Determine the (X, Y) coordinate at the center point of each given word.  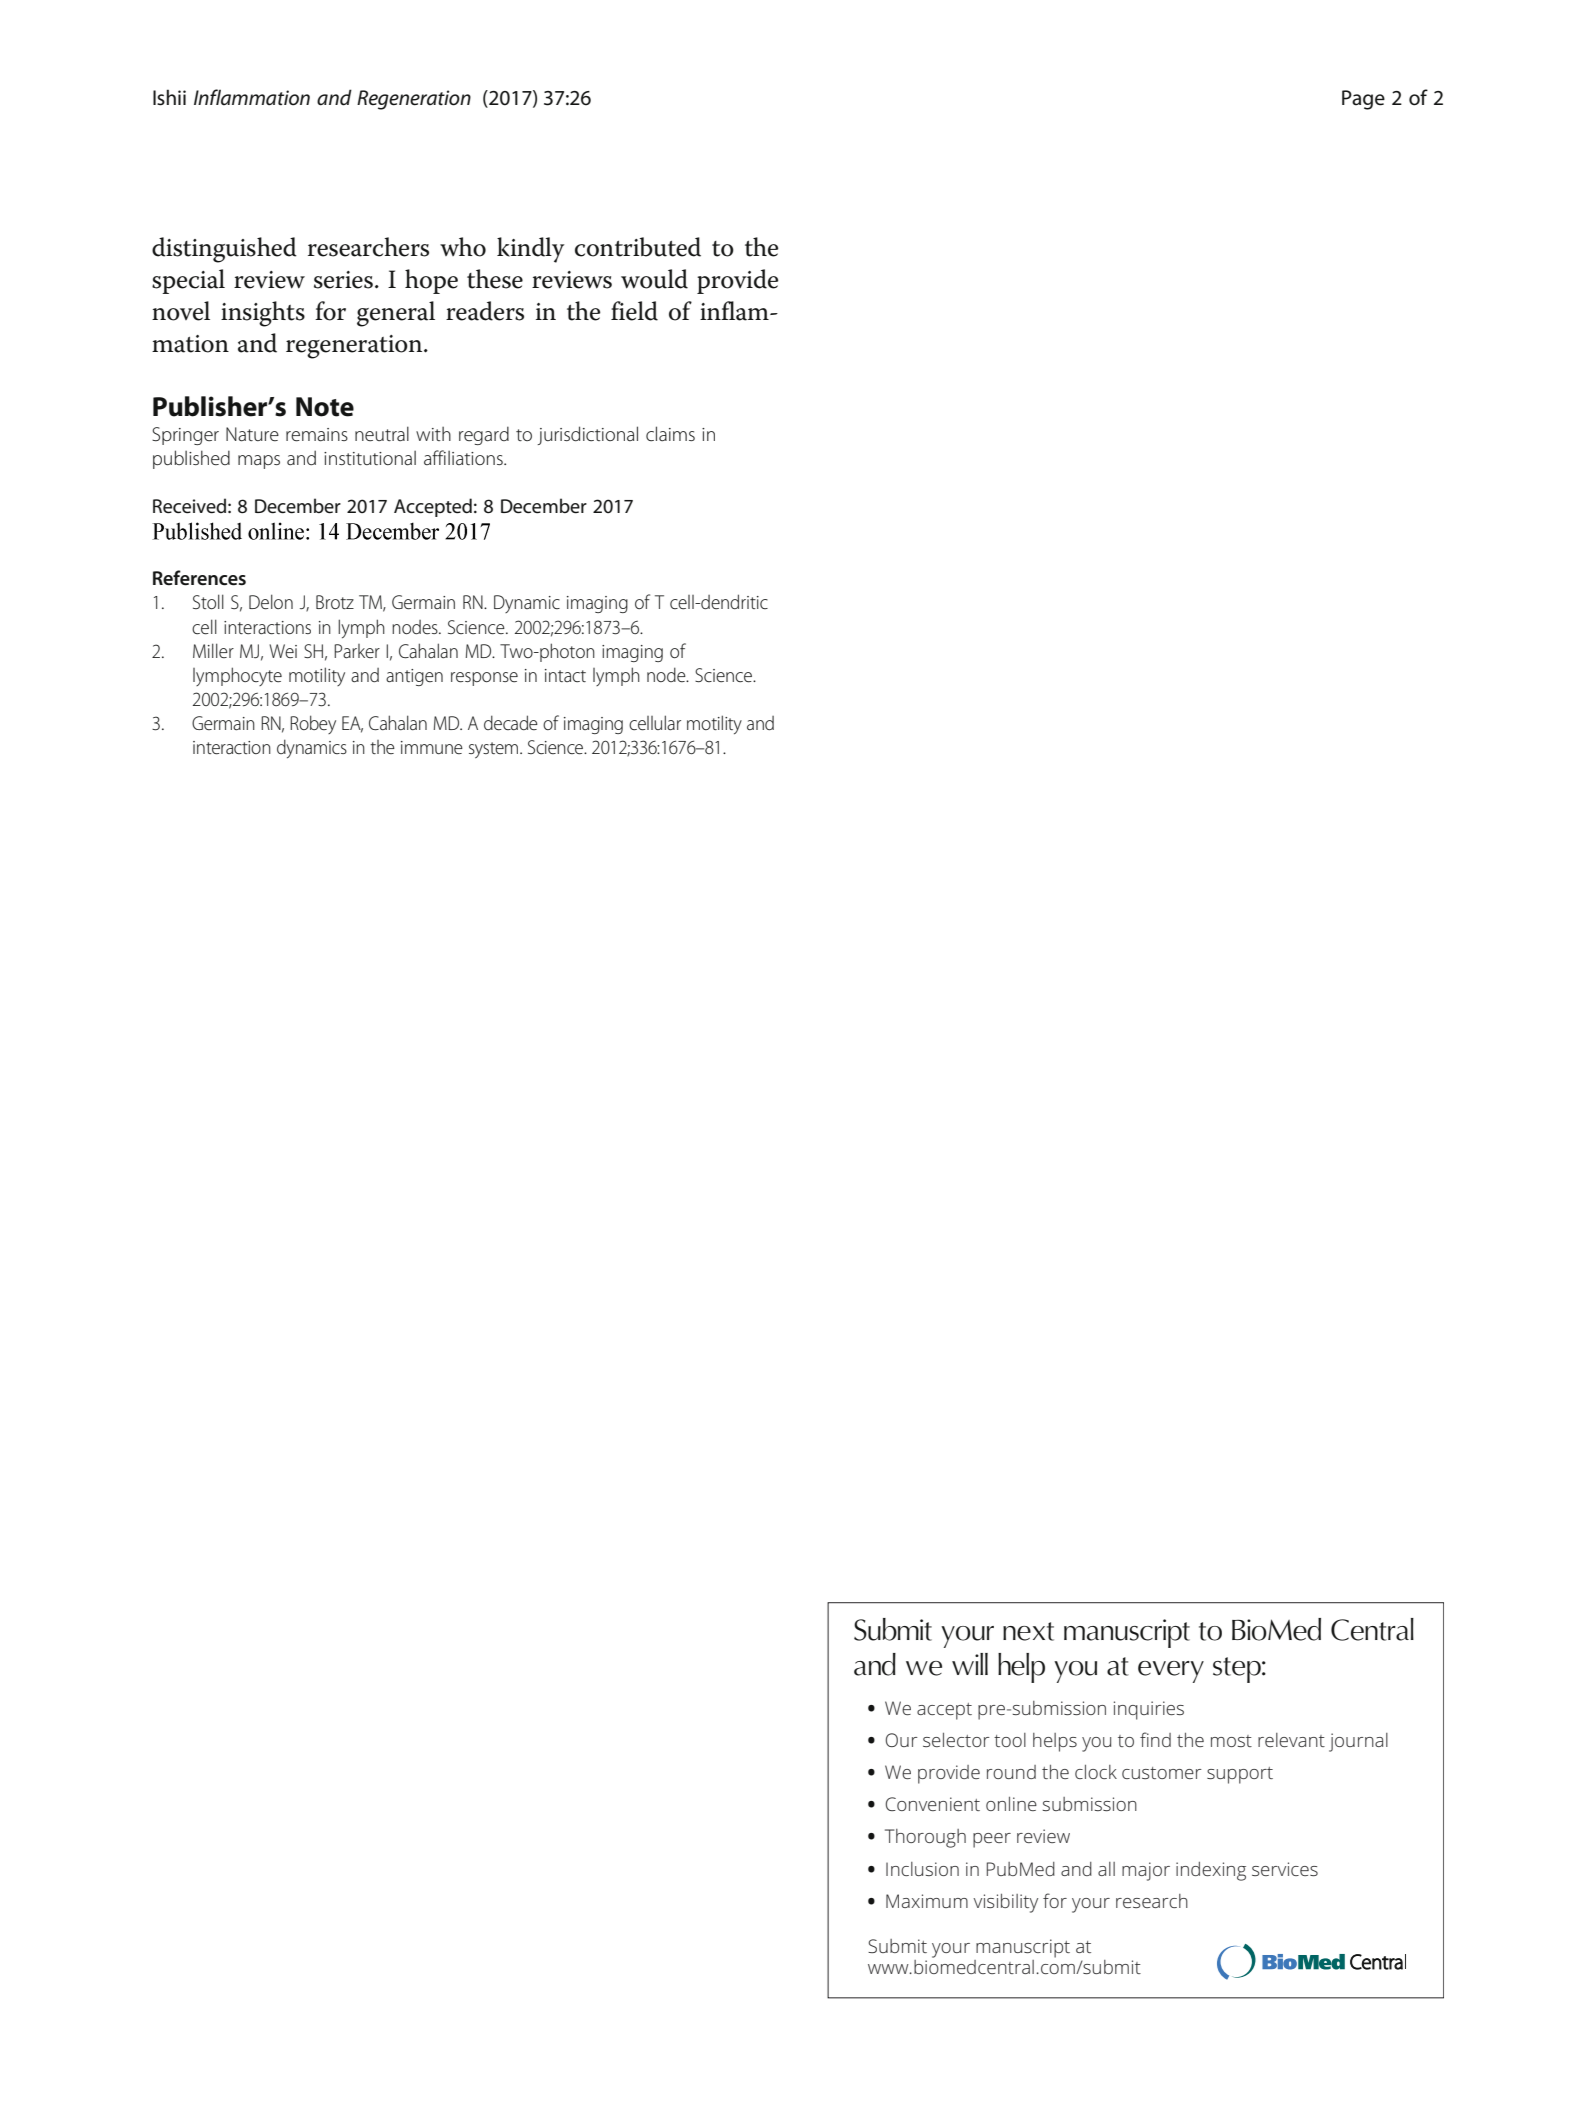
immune (432, 747)
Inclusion (922, 1869)
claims (670, 433)
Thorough (925, 1838)
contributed (638, 247)
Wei (283, 651)
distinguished (224, 250)
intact (565, 675)
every (1171, 1672)
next (1028, 1631)
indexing (1211, 1871)
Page (1363, 100)
